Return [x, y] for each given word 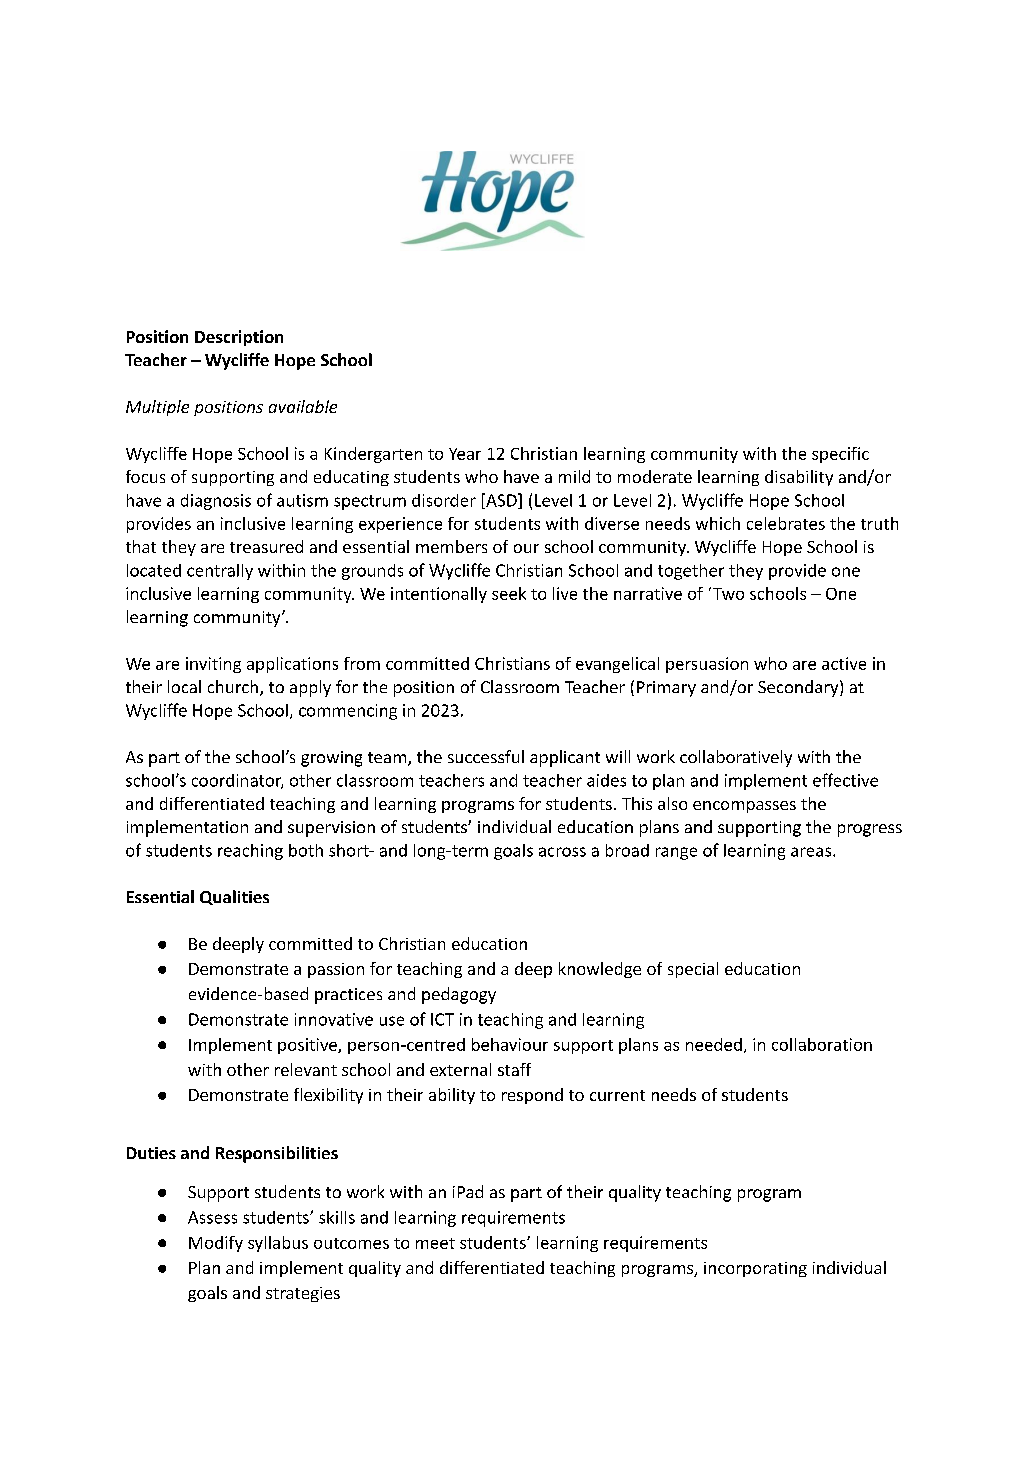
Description [239, 338]
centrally [220, 572]
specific [840, 455]
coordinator [237, 781]
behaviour [510, 1044]
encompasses [744, 807]
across [562, 852]
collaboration [822, 1044]
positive [308, 1046]
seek [509, 593]
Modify [216, 1244]
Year [465, 454]
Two [728, 594]
